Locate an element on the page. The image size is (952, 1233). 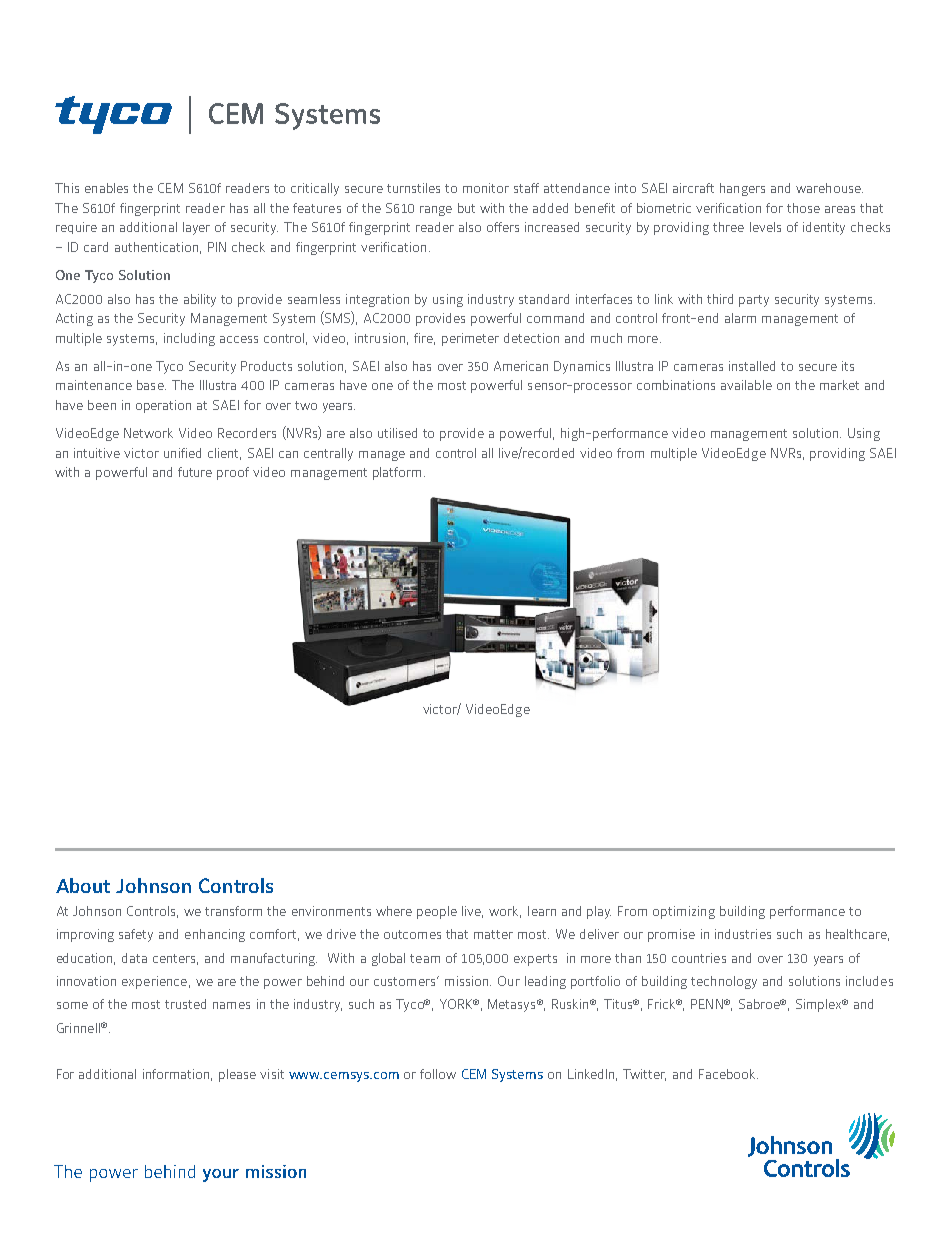
trusted is located at coordinates (185, 1004).
